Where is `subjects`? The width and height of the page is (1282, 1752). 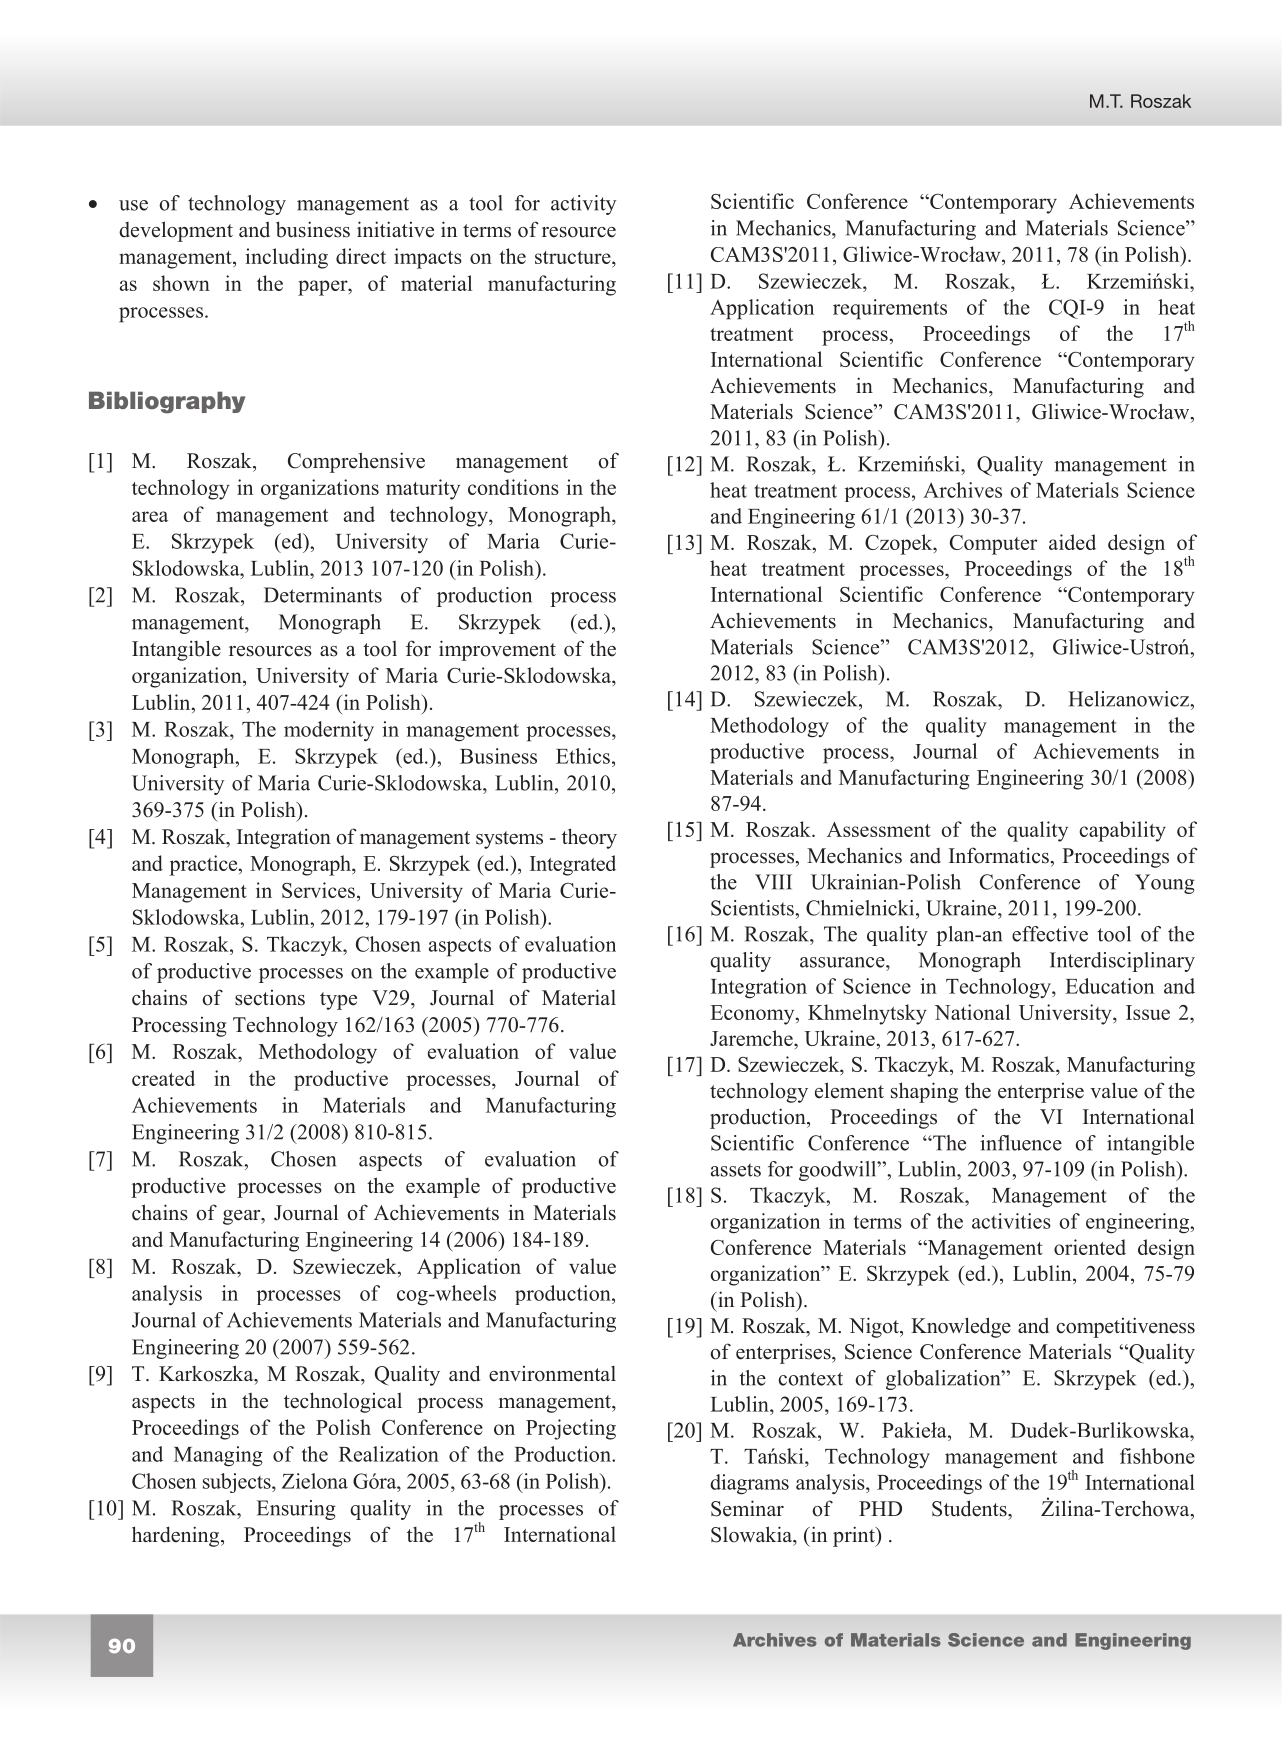 subjects is located at coordinates (238, 1483).
